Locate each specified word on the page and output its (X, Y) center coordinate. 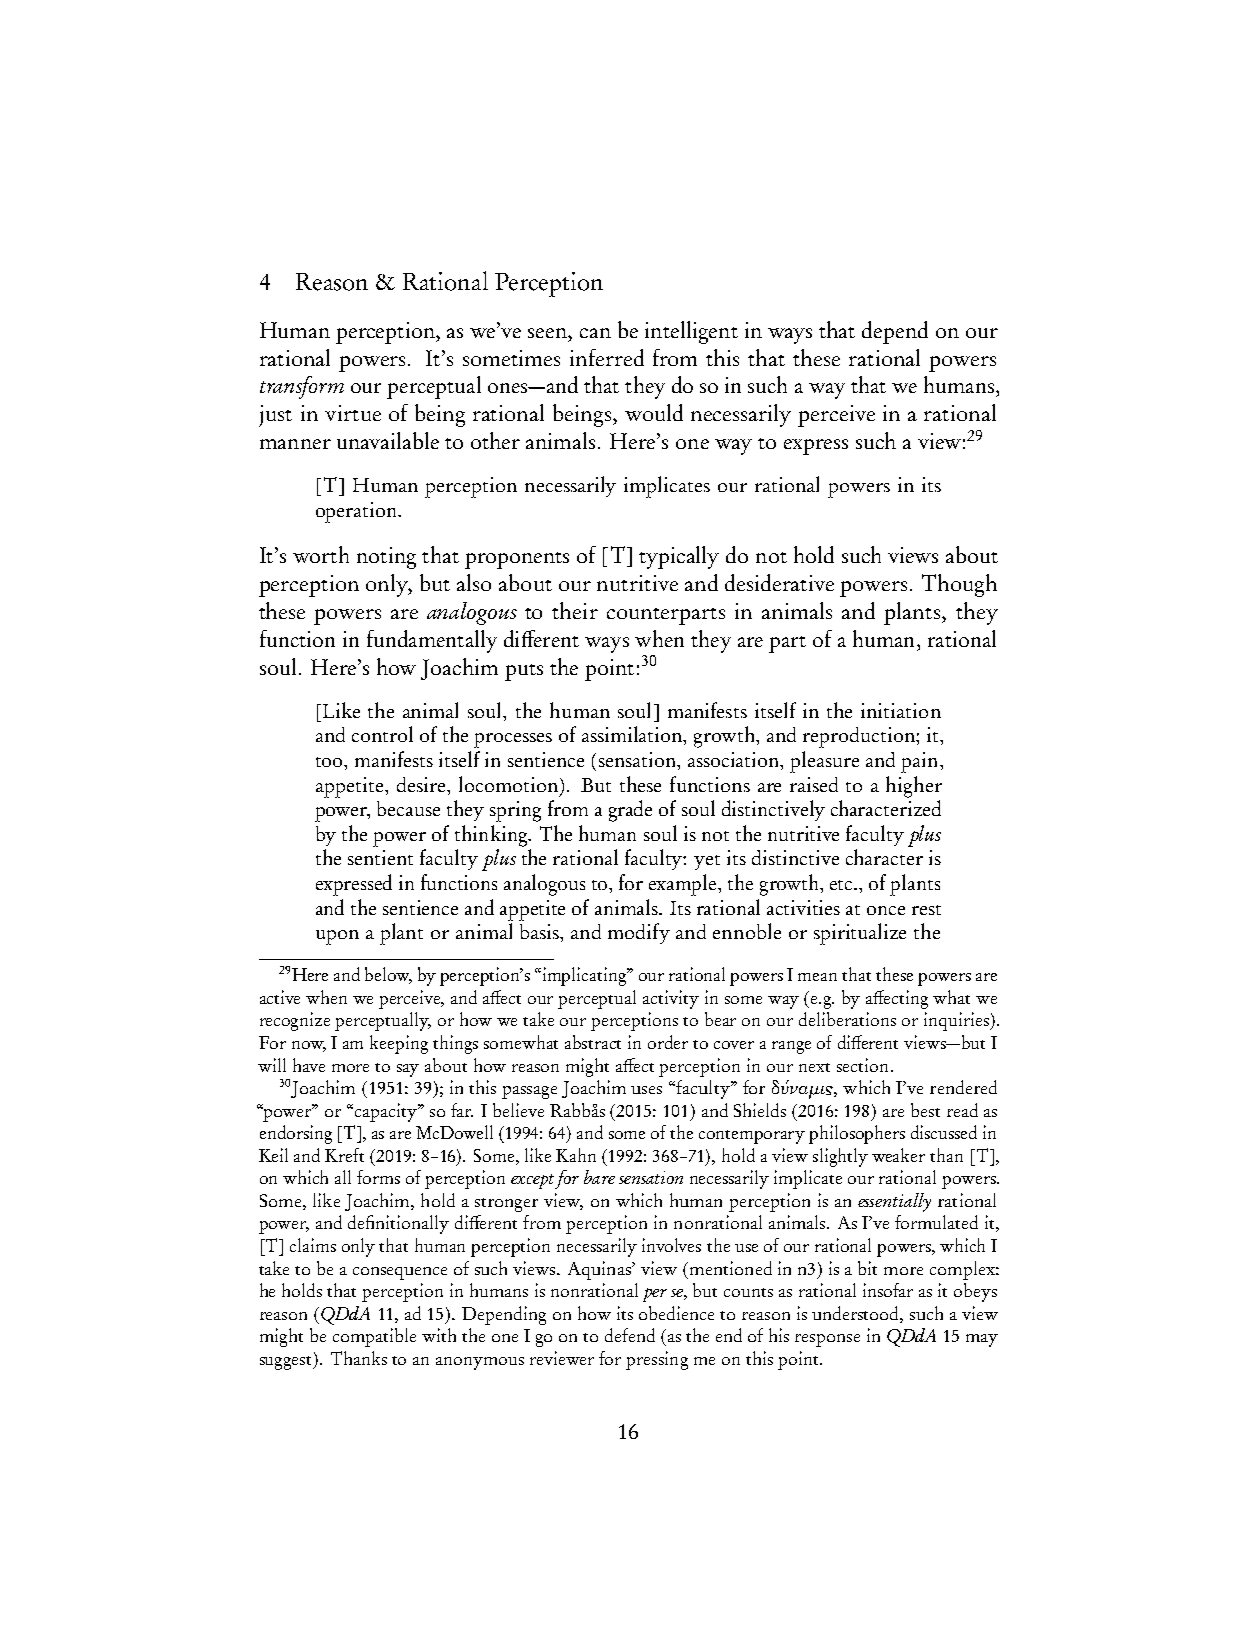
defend (630, 1335)
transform (302, 387)
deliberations (847, 1019)
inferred (607, 357)
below (388, 975)
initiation (901, 710)
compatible (374, 1337)
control (382, 734)
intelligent (691, 332)
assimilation (633, 735)
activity (671, 999)
